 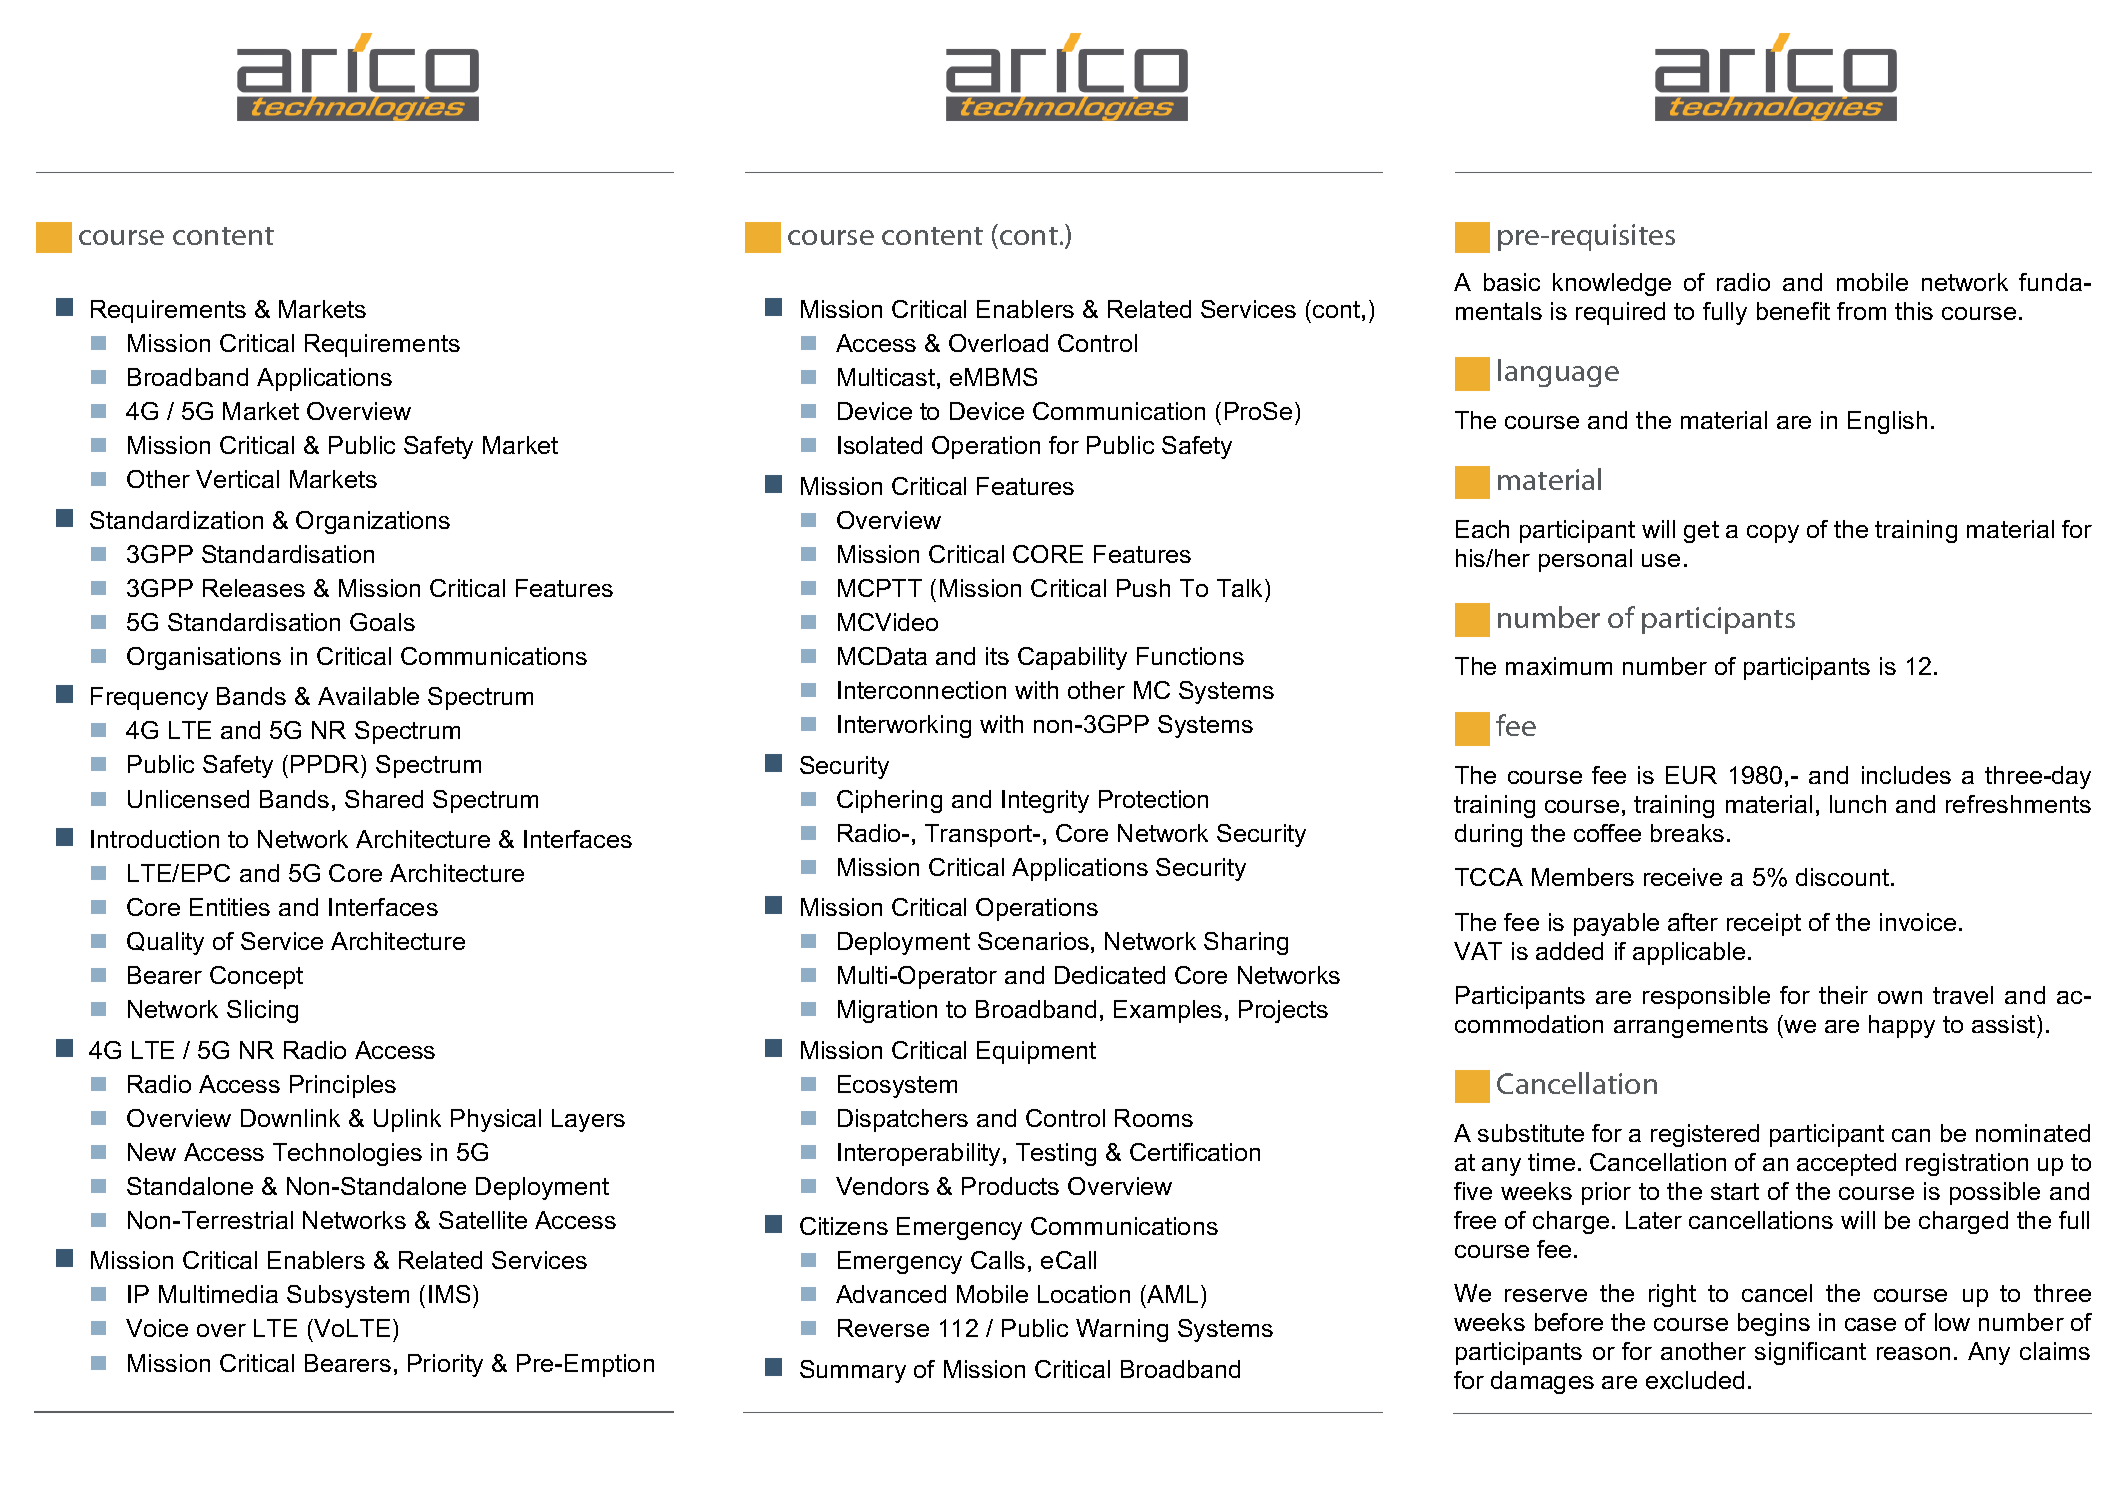 I want to click on Capability, so click(x=1072, y=658).
